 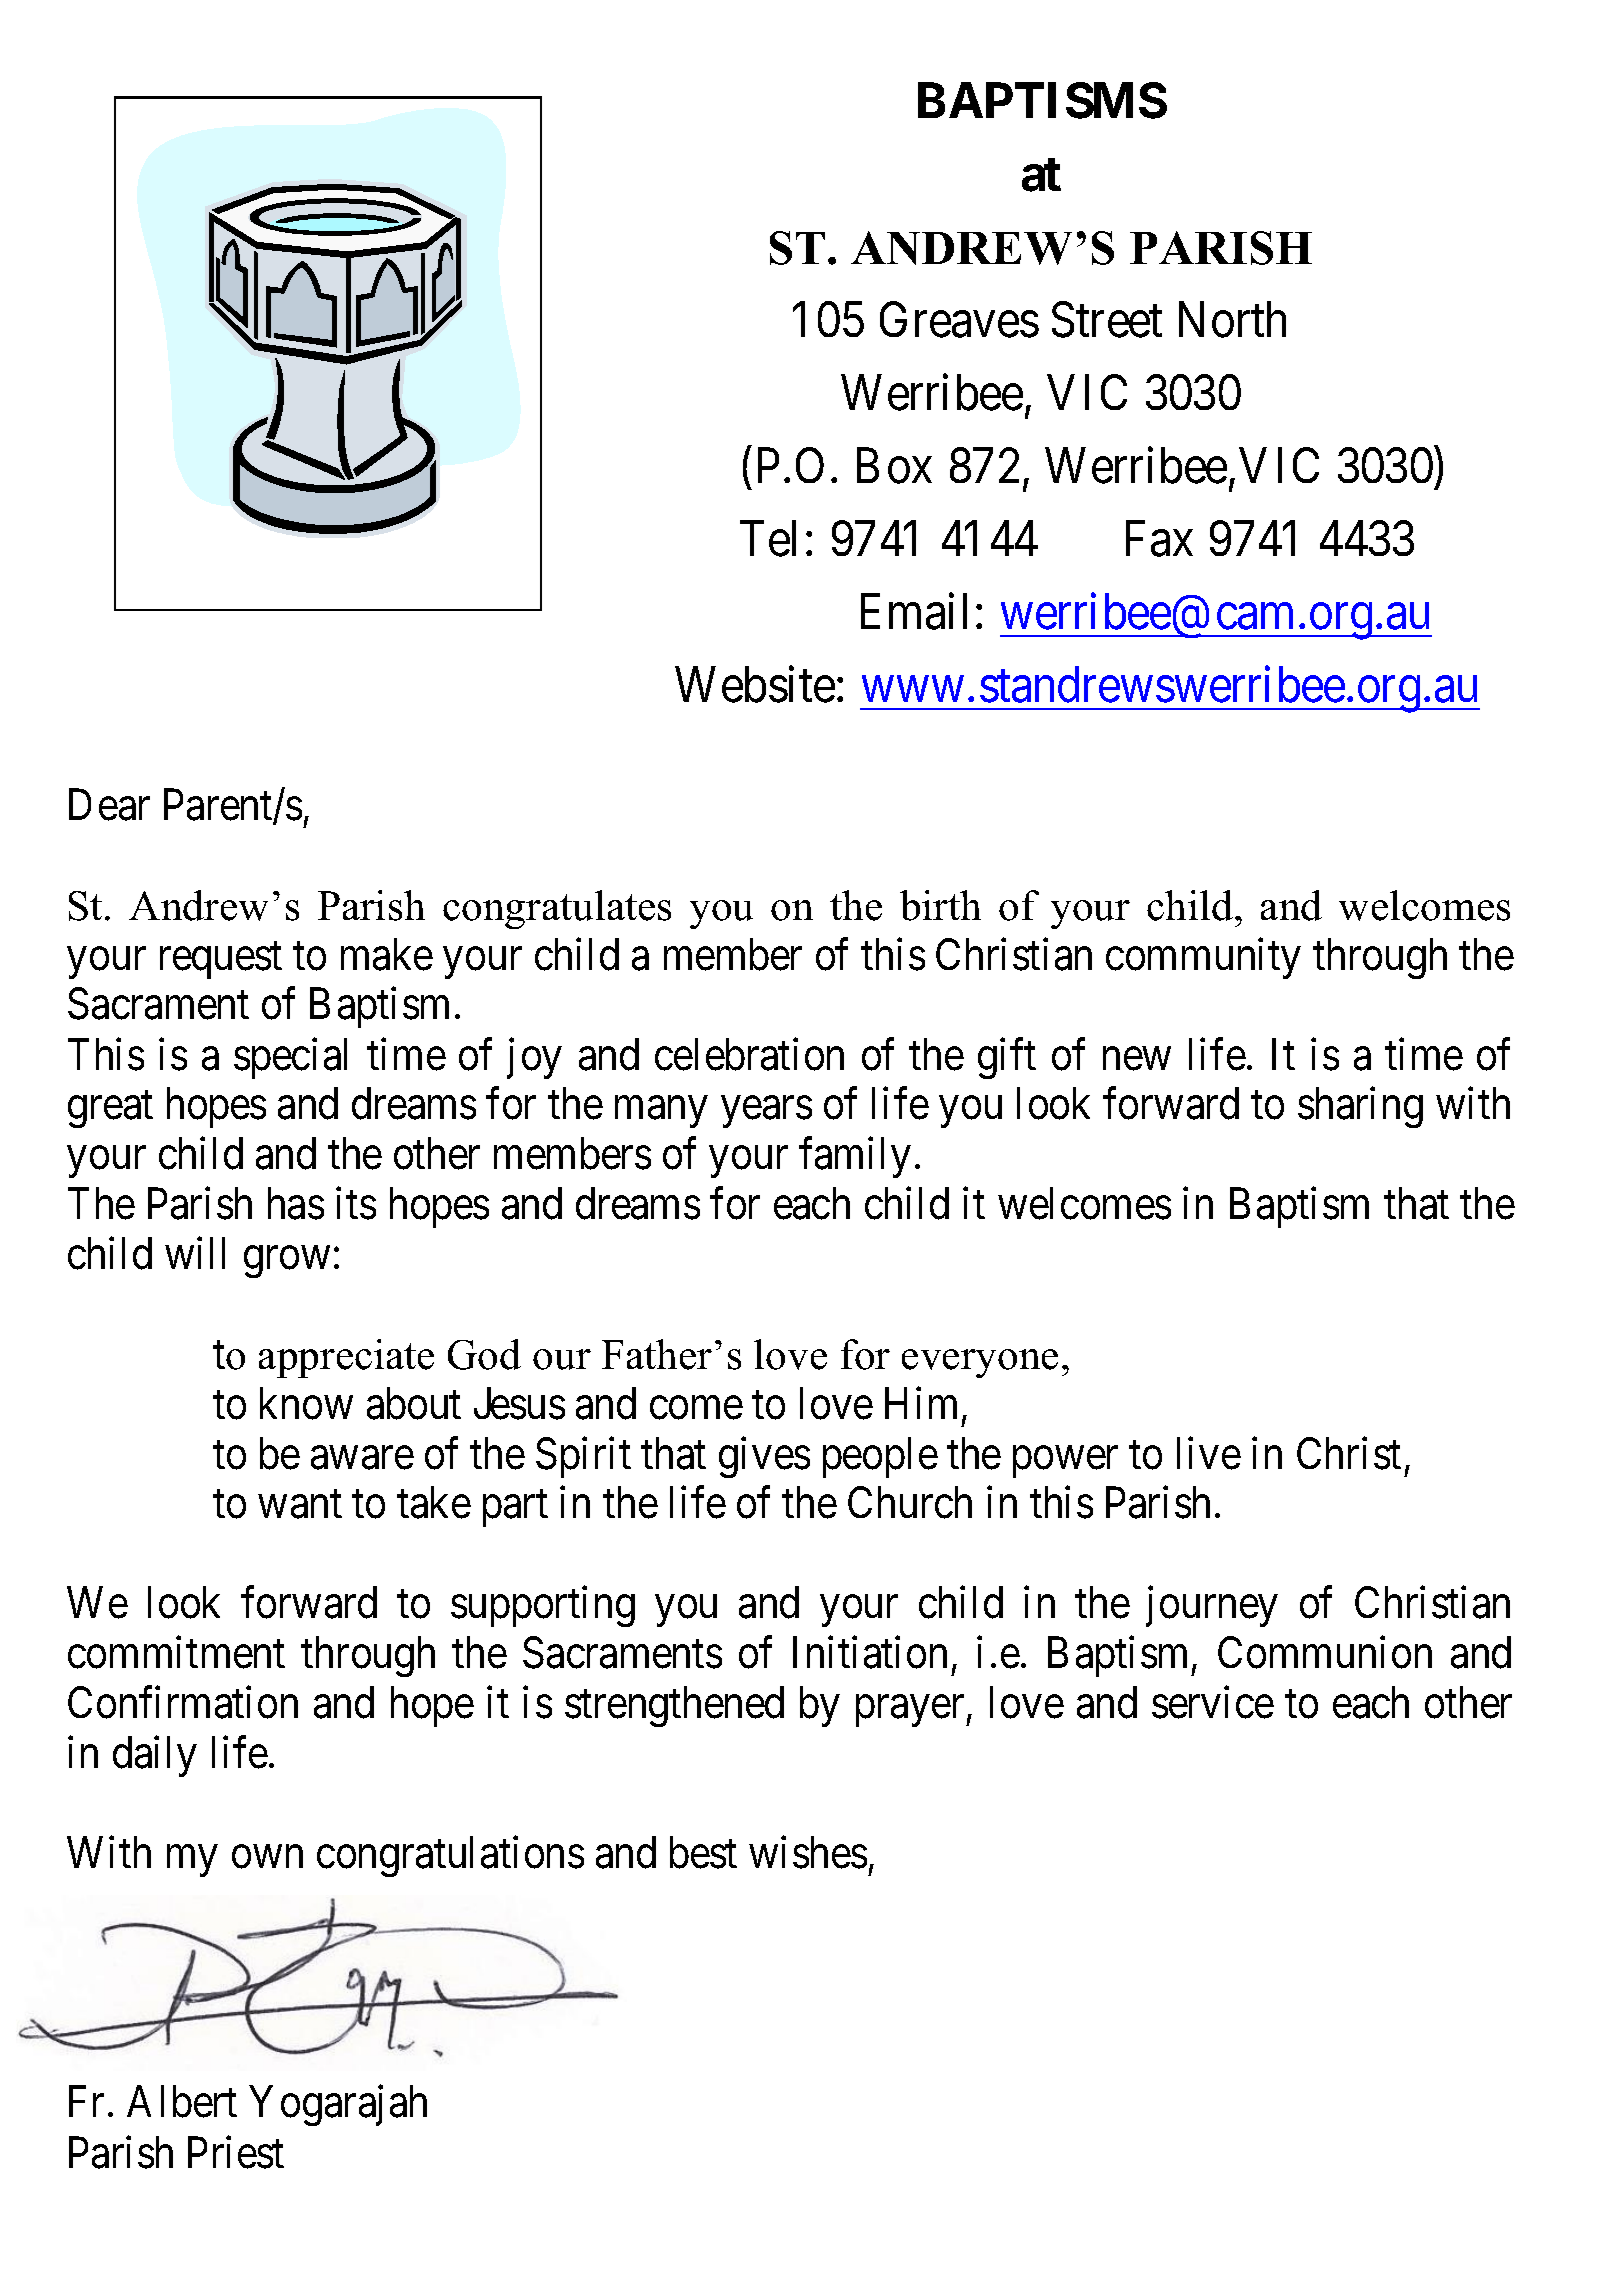 What do you see at coordinates (1203, 958) in the image?
I see `community` at bounding box center [1203, 958].
